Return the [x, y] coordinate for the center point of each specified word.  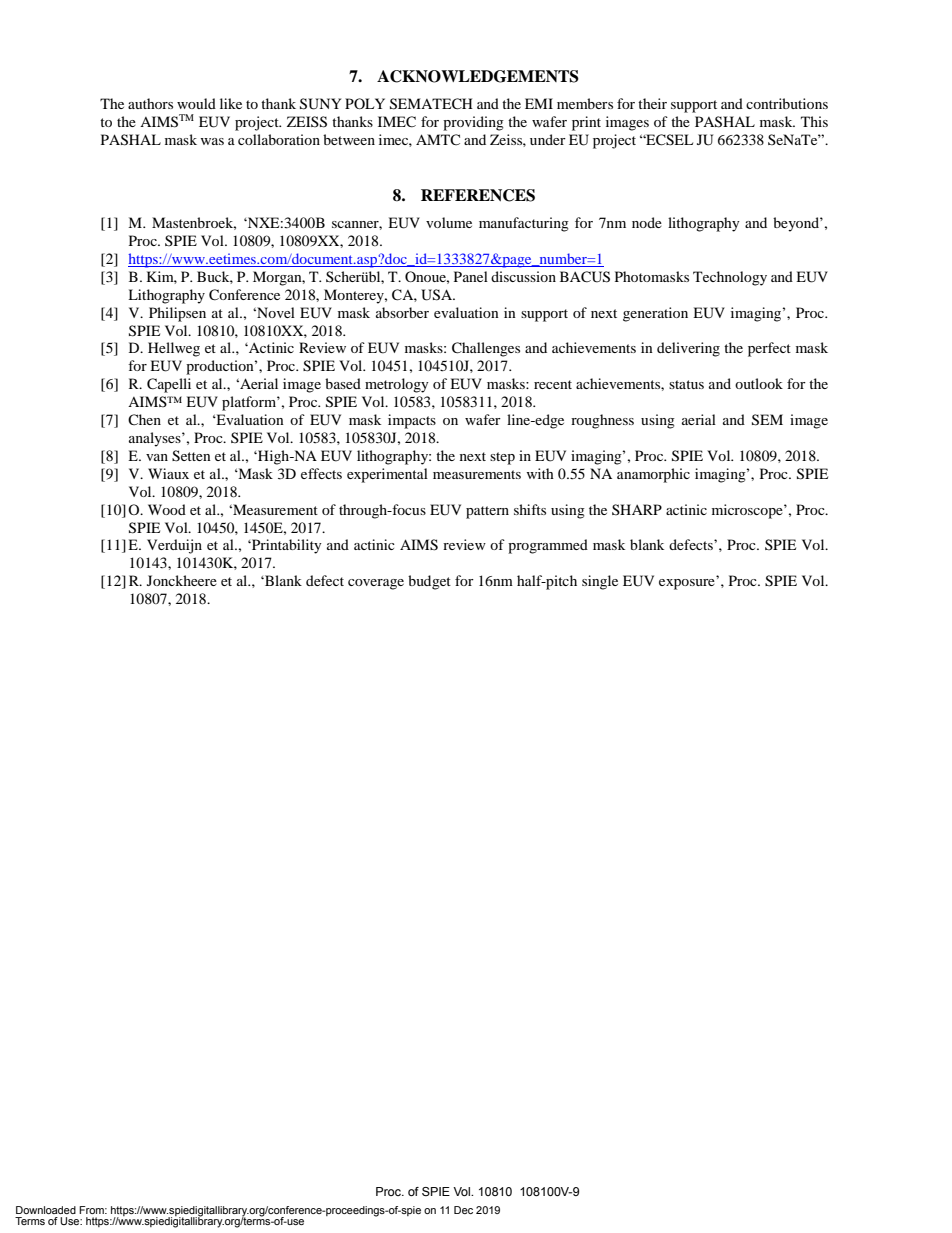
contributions [787, 103]
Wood [167, 509]
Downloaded [46, 1210]
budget [429, 582]
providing [473, 123]
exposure [687, 584]
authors [150, 103]
